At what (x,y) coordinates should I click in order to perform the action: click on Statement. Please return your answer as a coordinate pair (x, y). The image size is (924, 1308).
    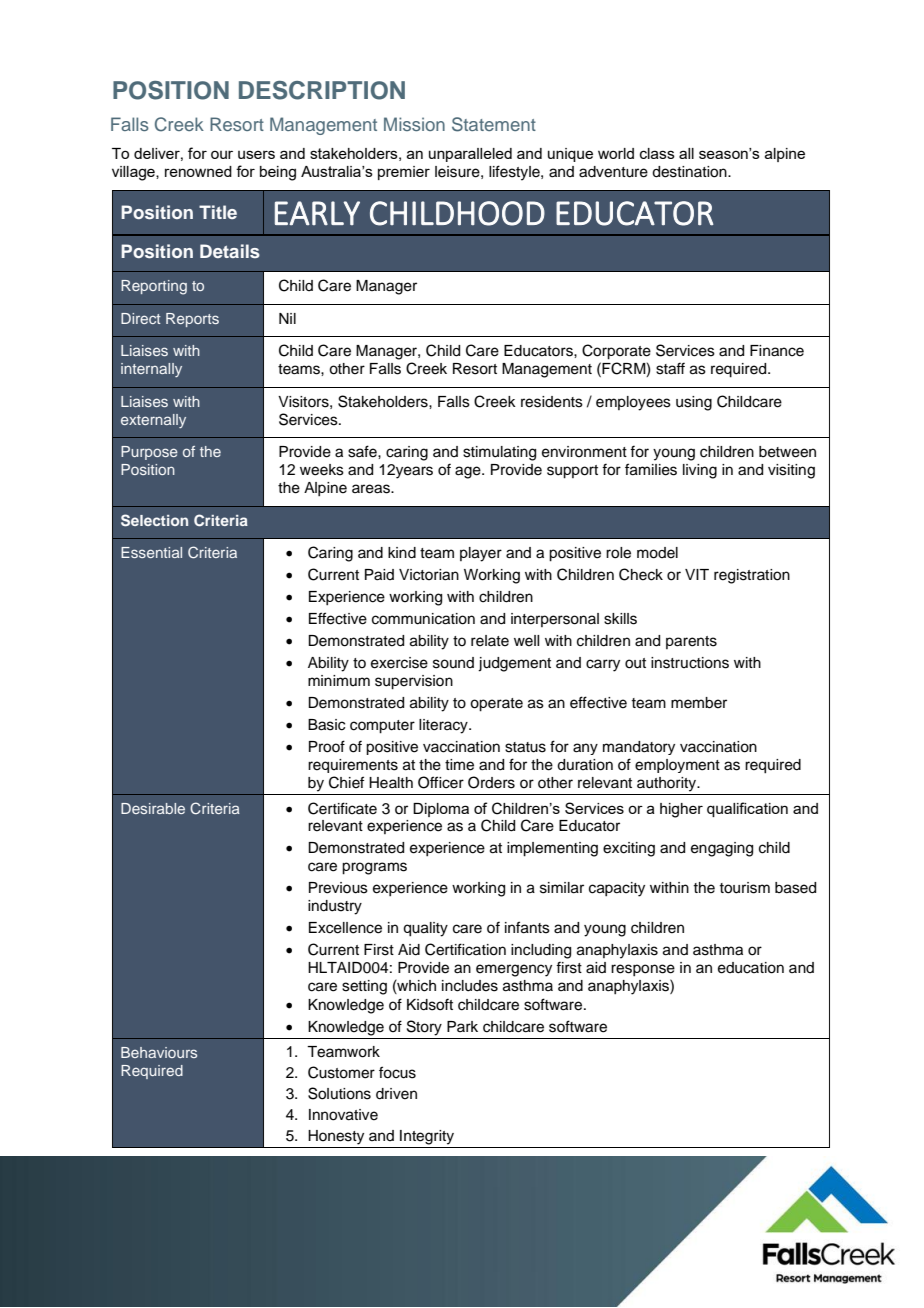
    Looking at the image, I should click on (494, 124).
